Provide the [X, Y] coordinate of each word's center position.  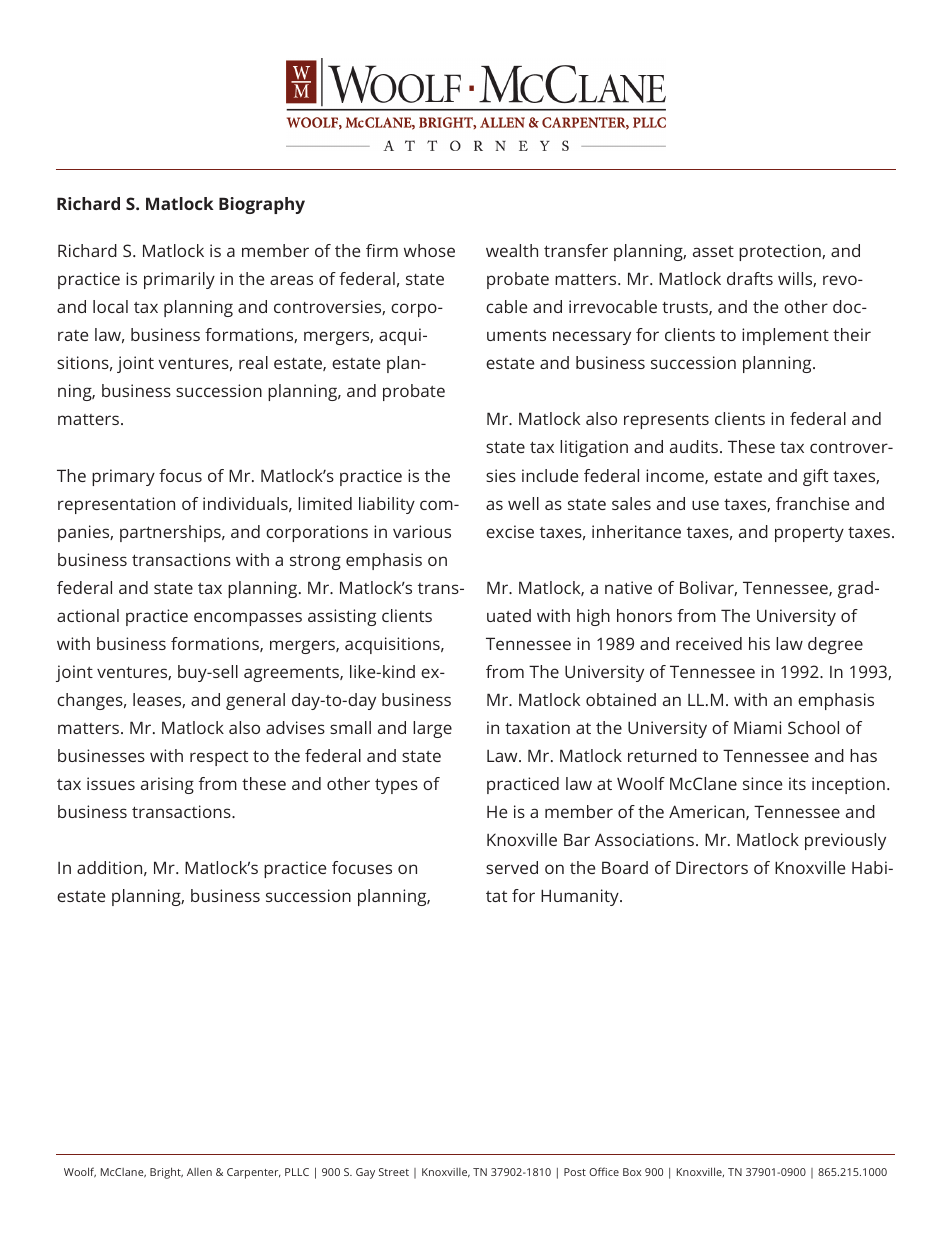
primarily [179, 280]
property [809, 534]
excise [510, 531]
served [512, 867]
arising [167, 785]
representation [116, 505]
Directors [712, 867]
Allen [199, 1172]
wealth [512, 250]
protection [781, 252]
